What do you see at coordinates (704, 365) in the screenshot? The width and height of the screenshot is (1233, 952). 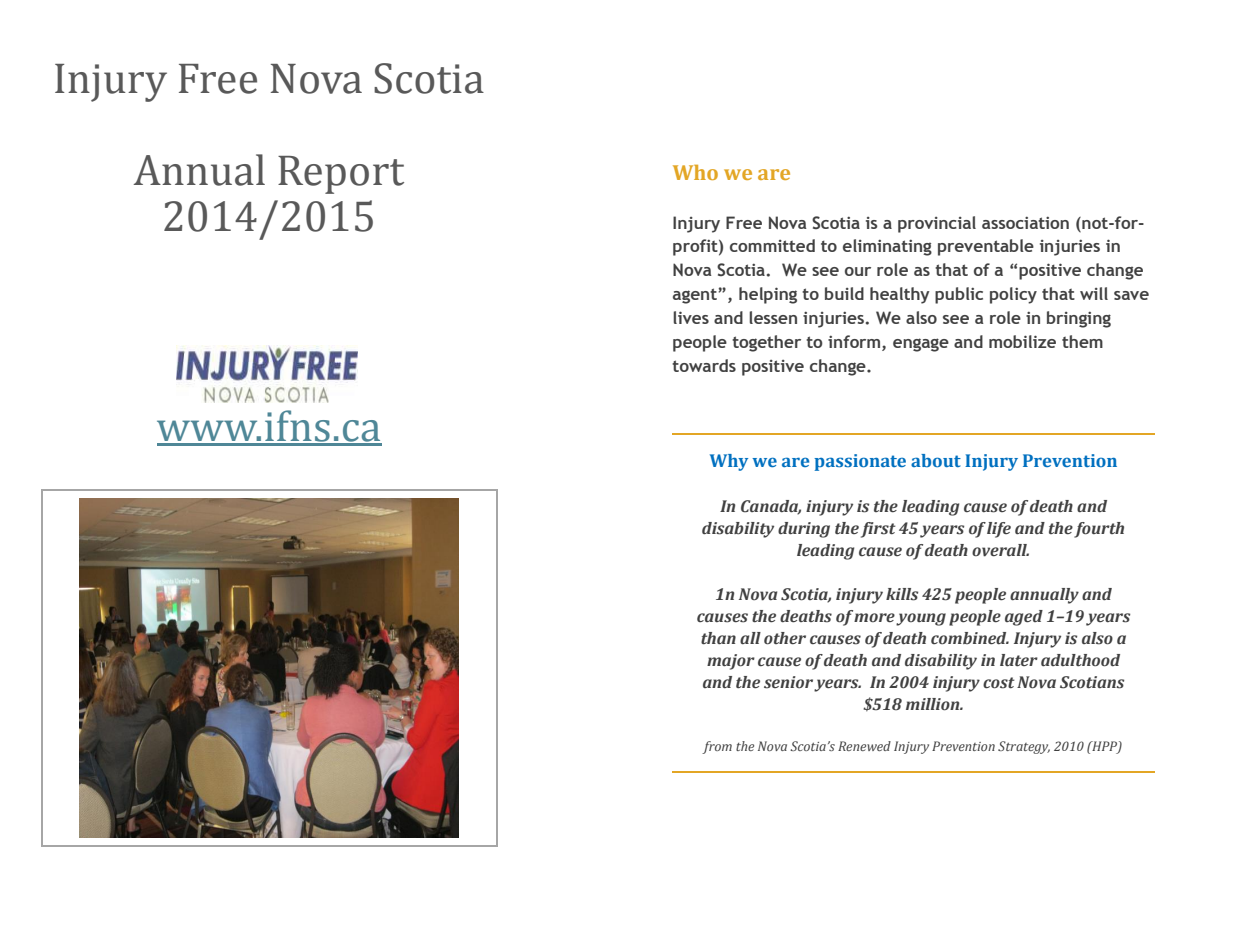 I see `towards` at bounding box center [704, 365].
